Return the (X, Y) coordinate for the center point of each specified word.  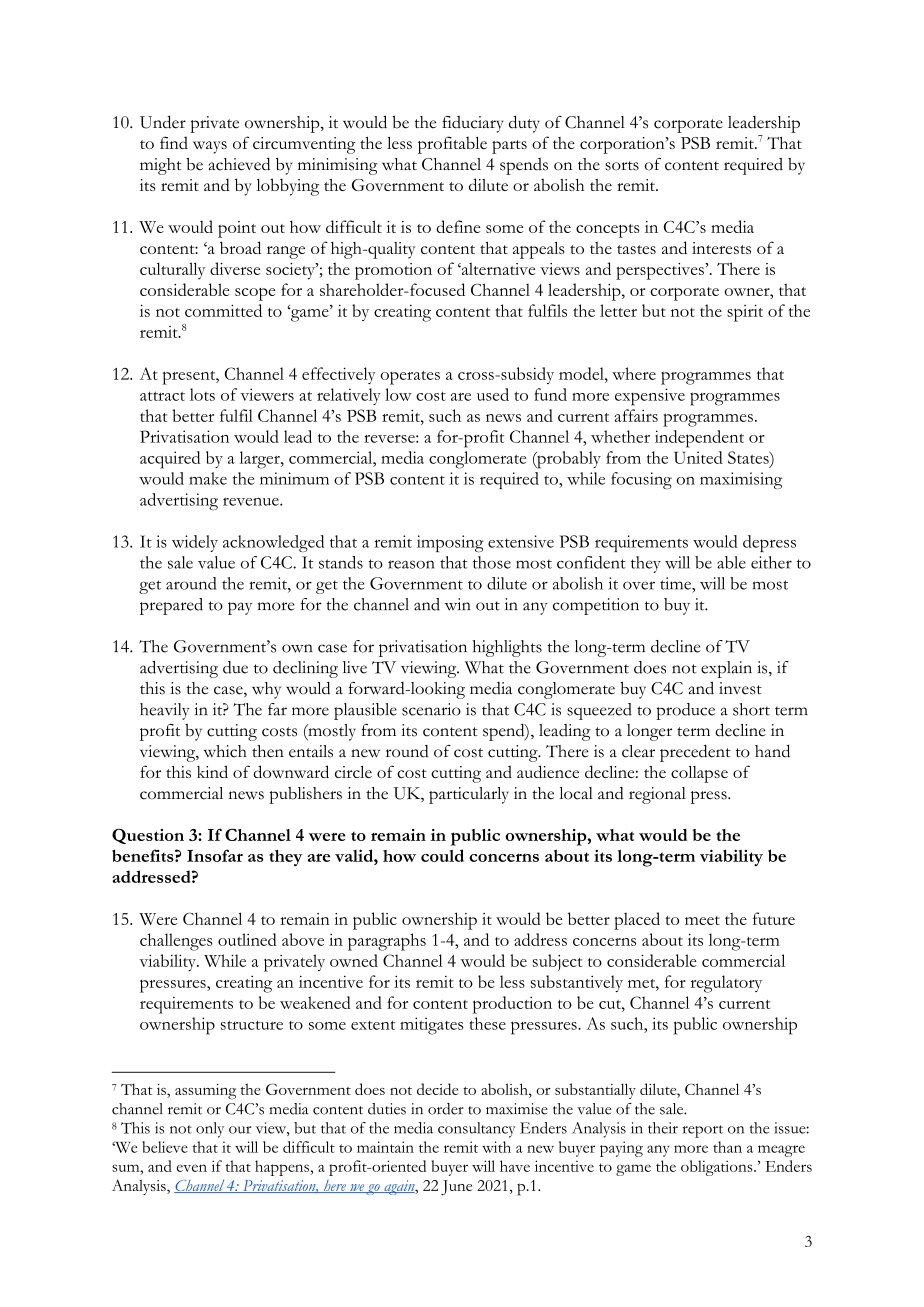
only (210, 1130)
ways (210, 147)
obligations (718, 1168)
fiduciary (472, 124)
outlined (247, 939)
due (235, 667)
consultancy (477, 1130)
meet (702, 920)
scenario (431, 709)
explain (726, 669)
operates (410, 378)
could (442, 855)
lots (202, 394)
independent (699, 439)
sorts (622, 166)
